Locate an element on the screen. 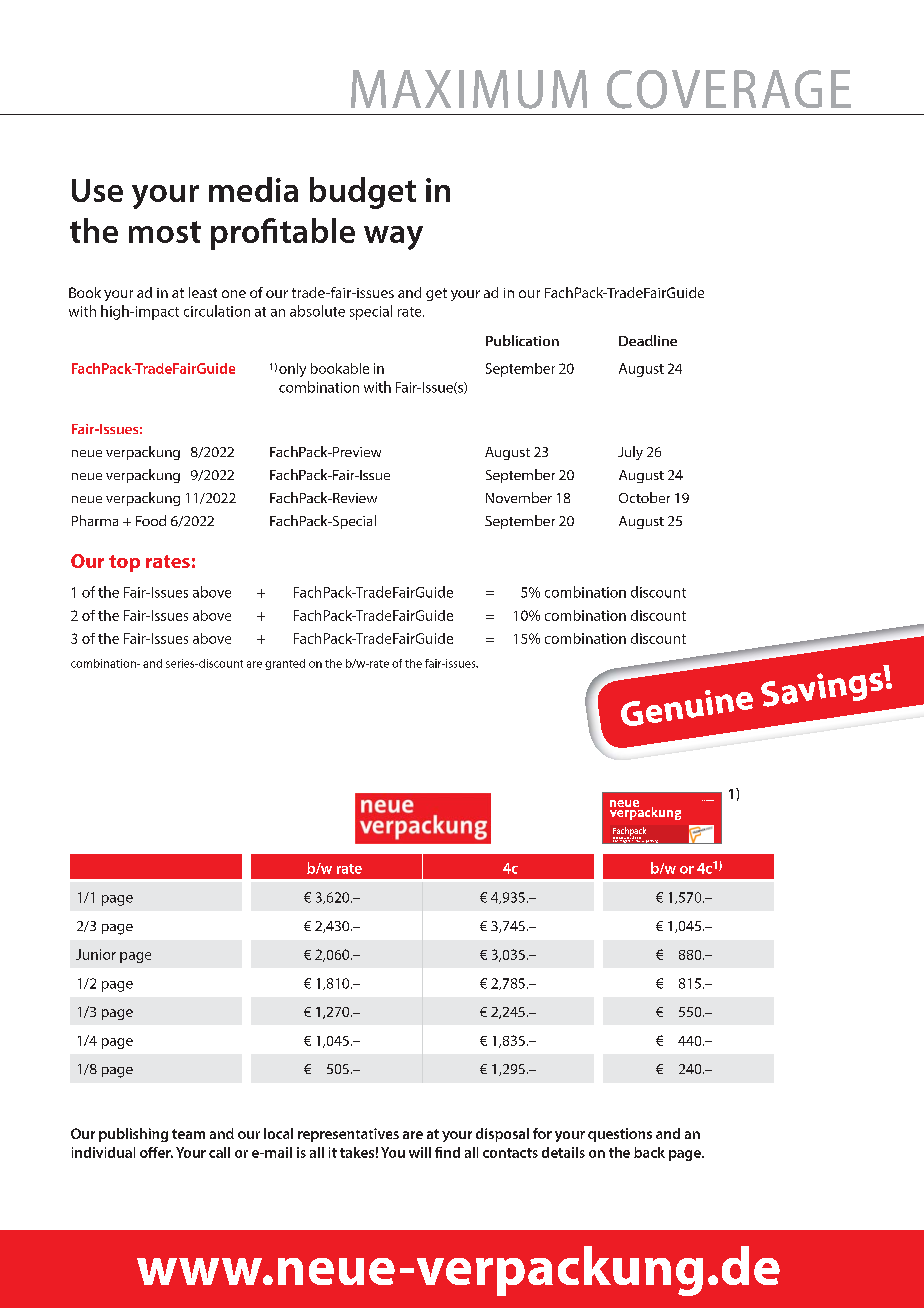 This screenshot has width=924, height=1308. will is located at coordinates (420, 1152).
